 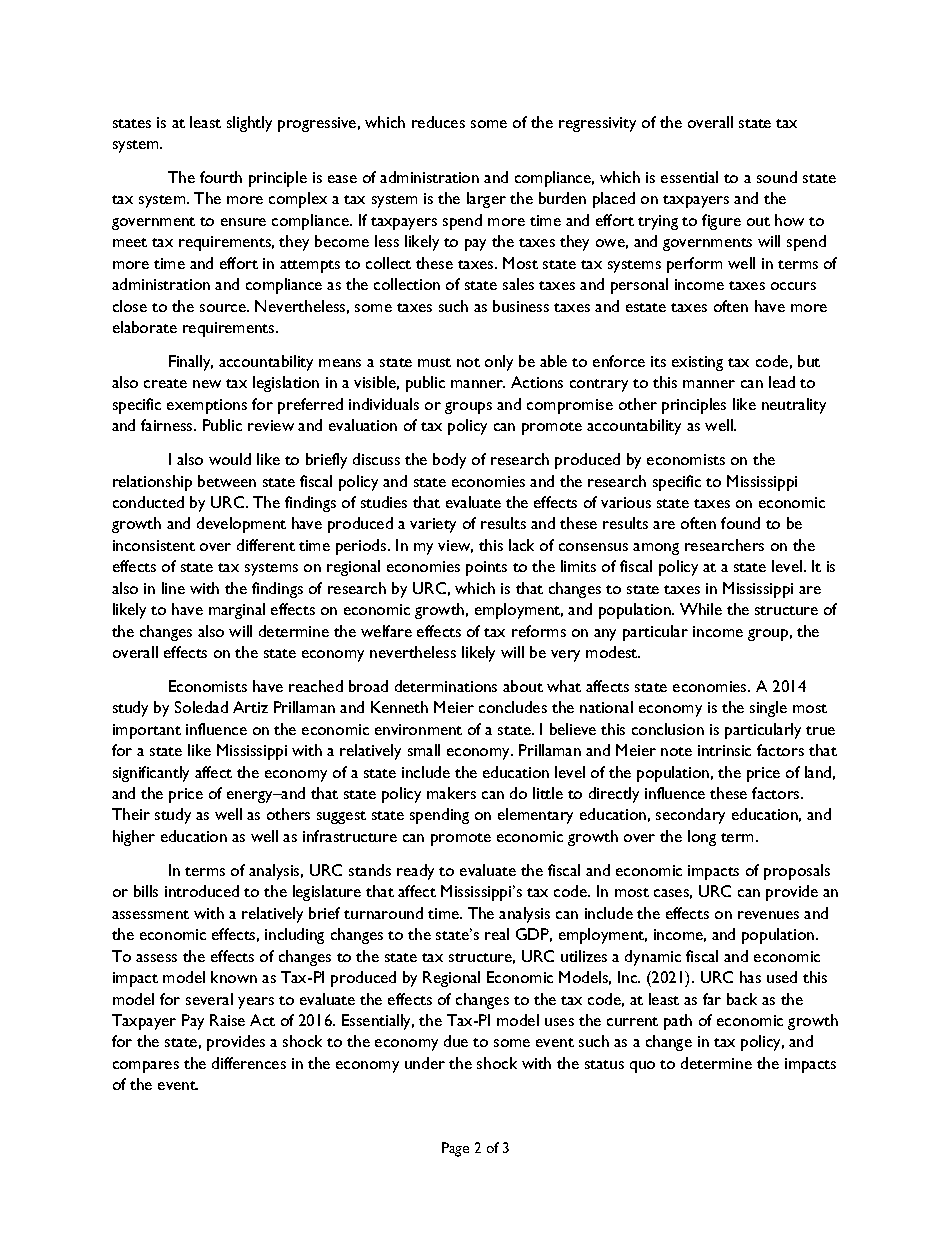 I want to click on new, so click(x=207, y=384).
